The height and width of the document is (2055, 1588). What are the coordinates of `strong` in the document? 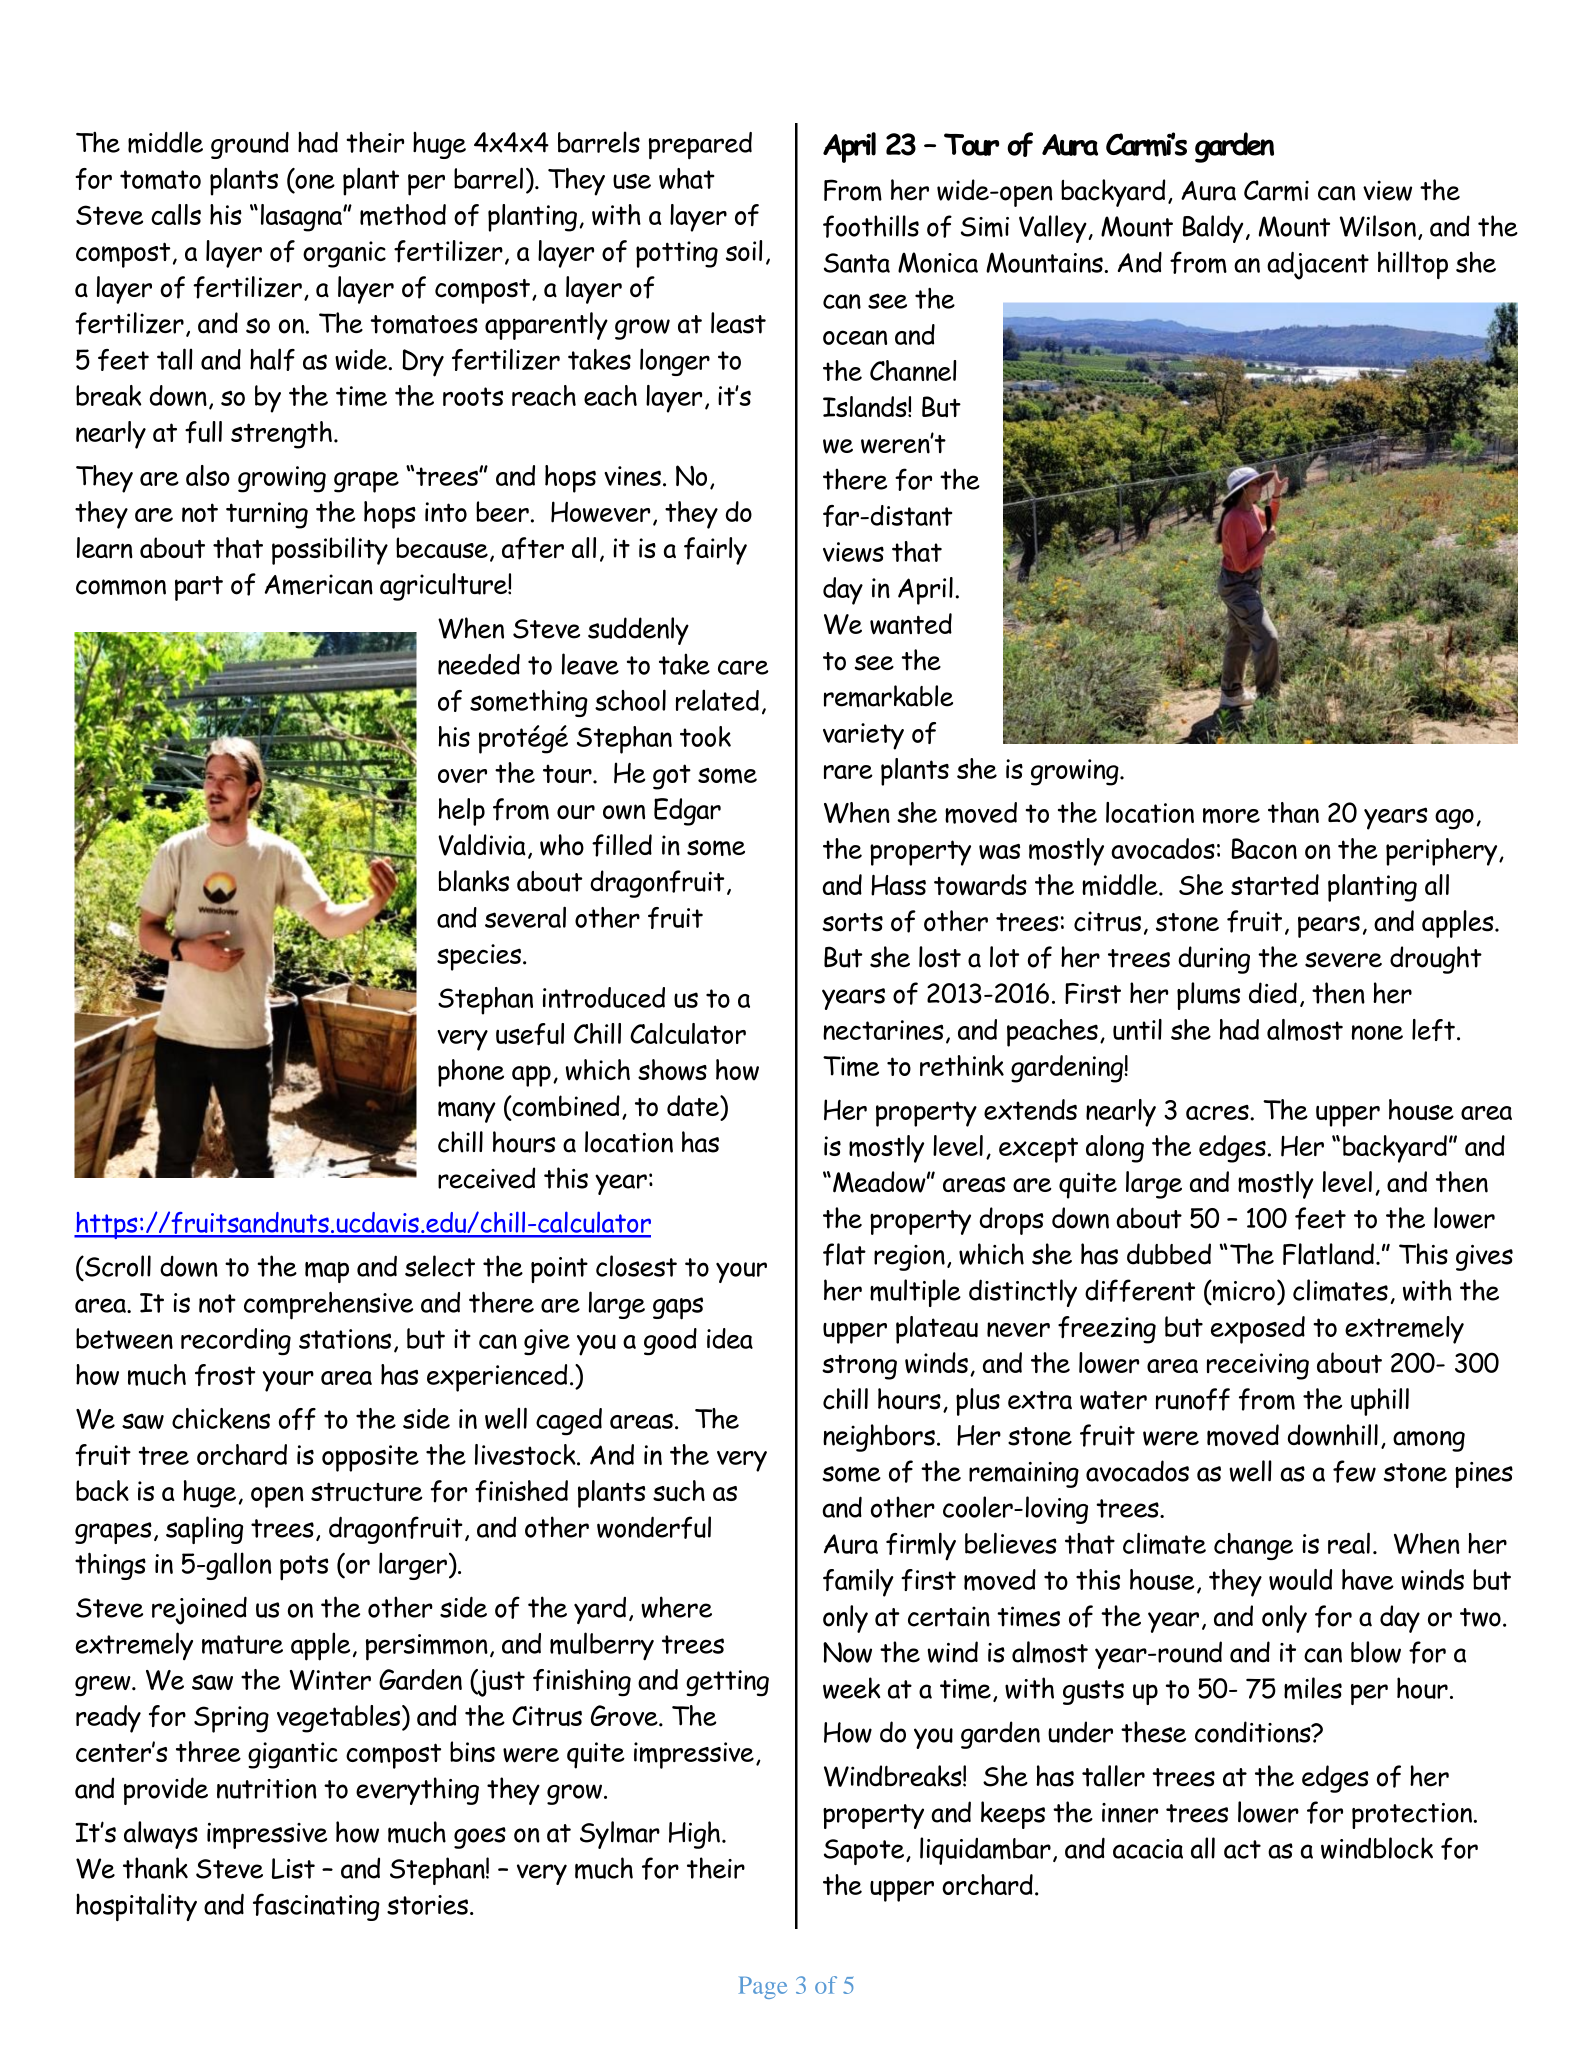 It's located at (859, 1367).
